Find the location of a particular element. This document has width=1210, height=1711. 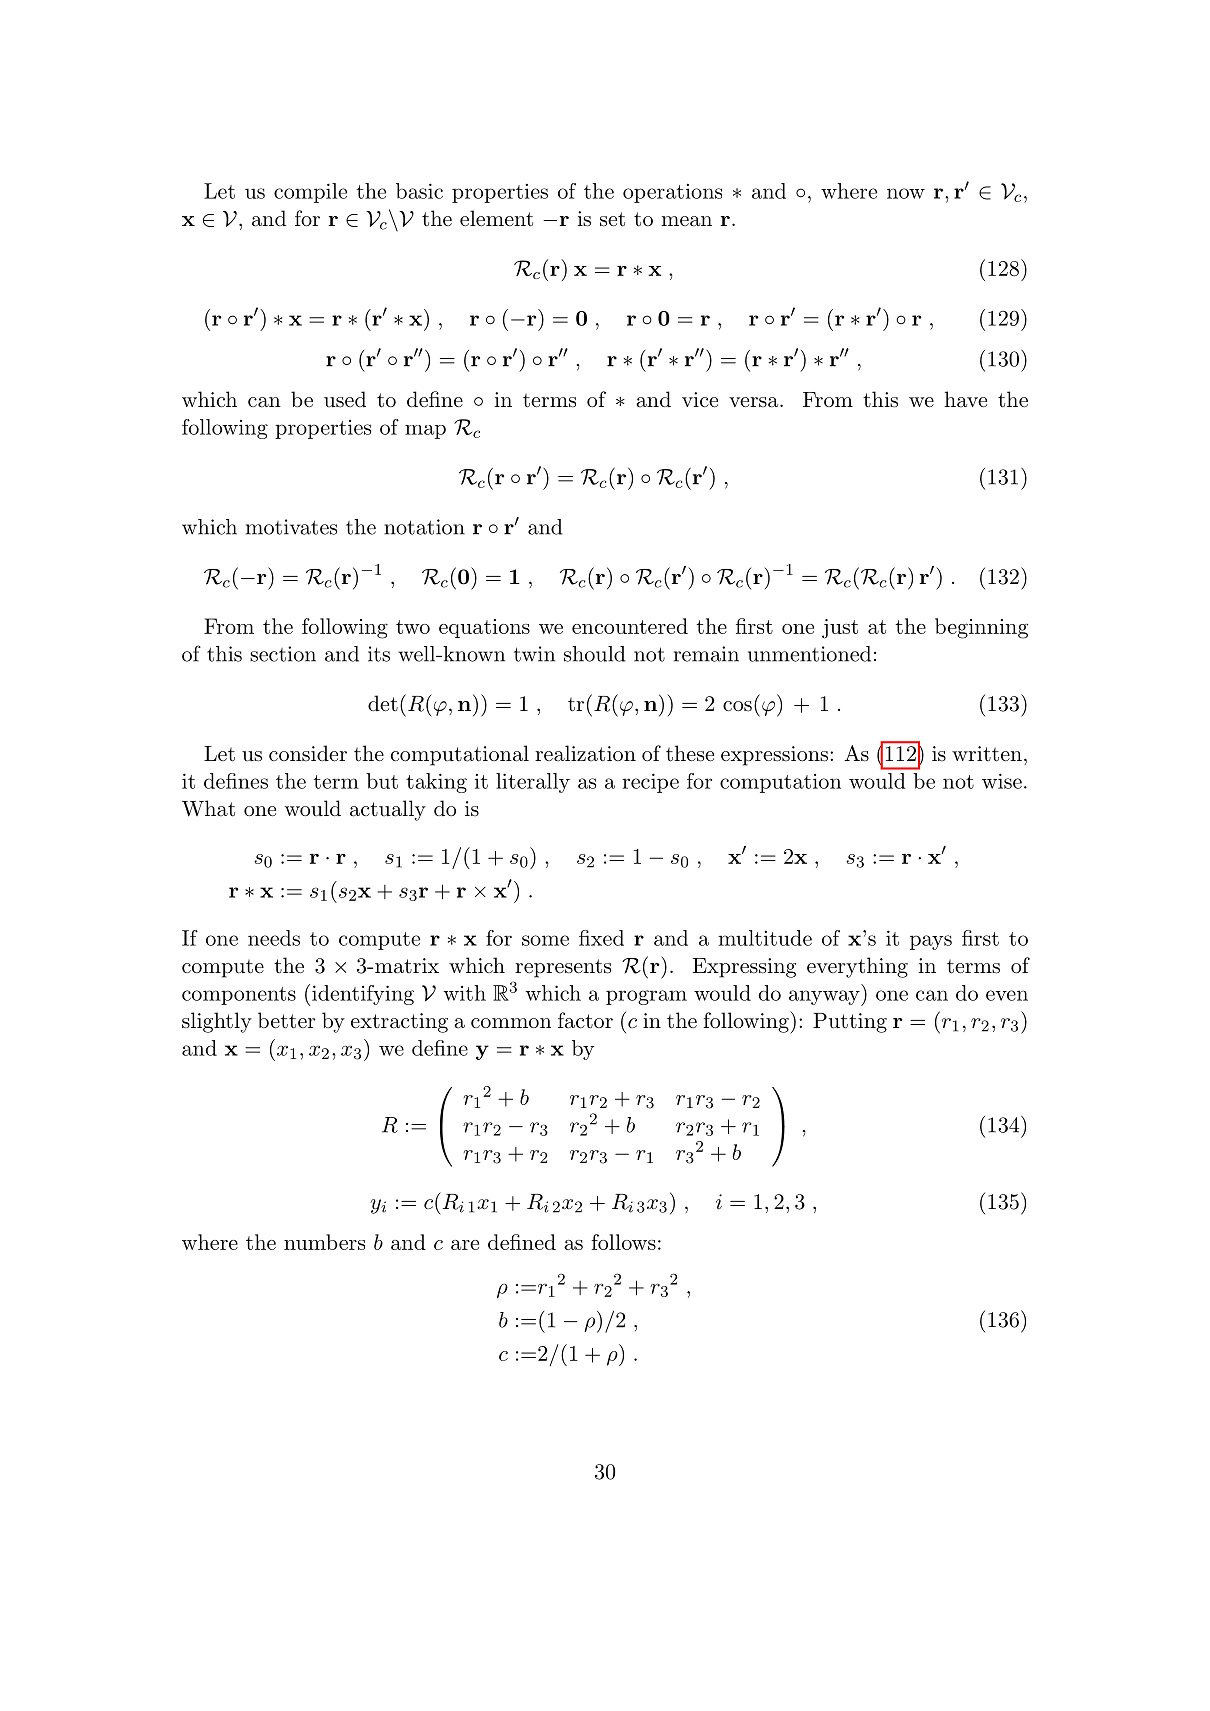

Putting is located at coordinates (850, 1023).
